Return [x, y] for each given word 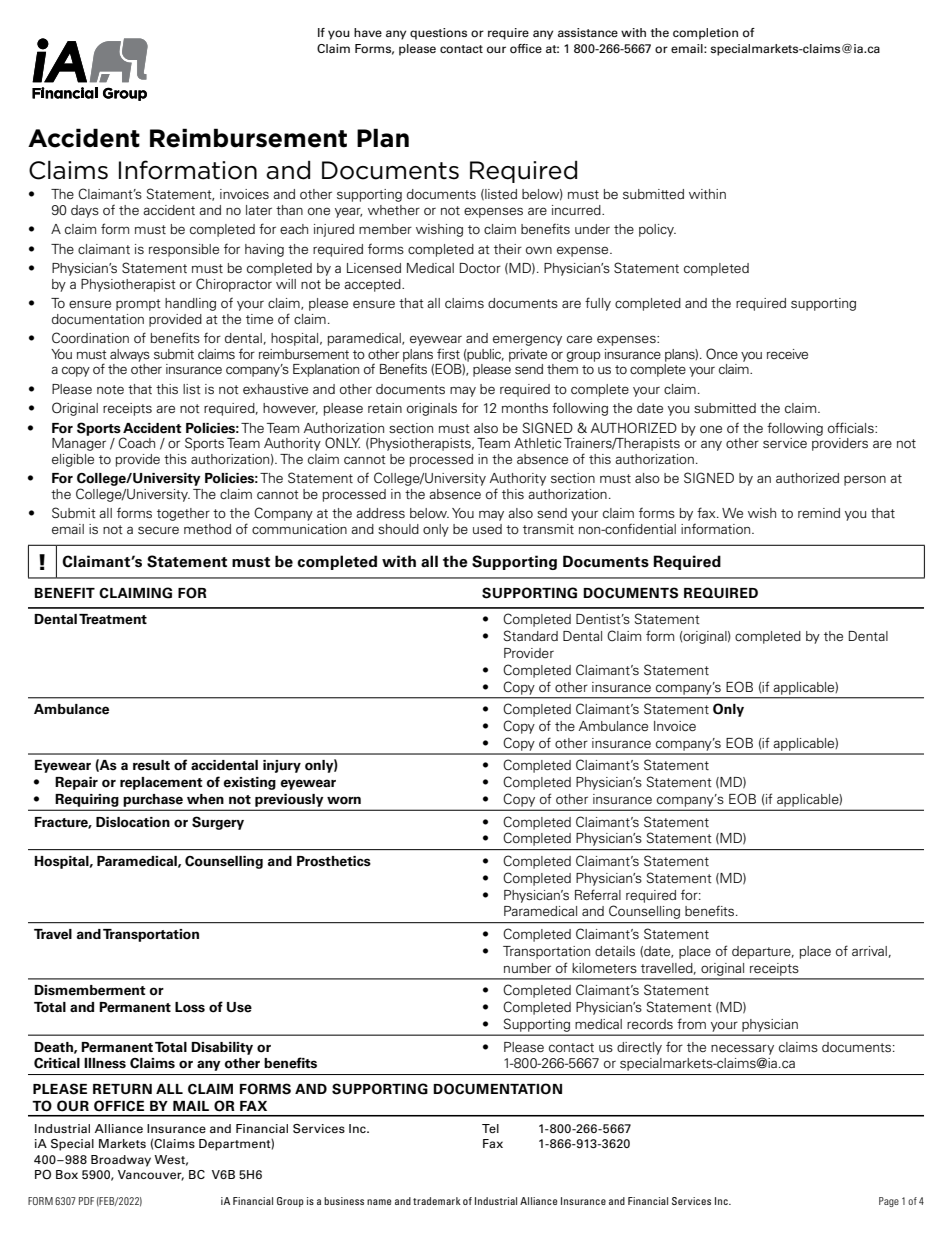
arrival [869, 951]
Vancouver [151, 1175]
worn [344, 800]
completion [705, 34]
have [368, 32]
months [525, 408]
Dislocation [133, 822]
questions [438, 34]
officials [852, 427]
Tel [490, 1128]
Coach [136, 442]
